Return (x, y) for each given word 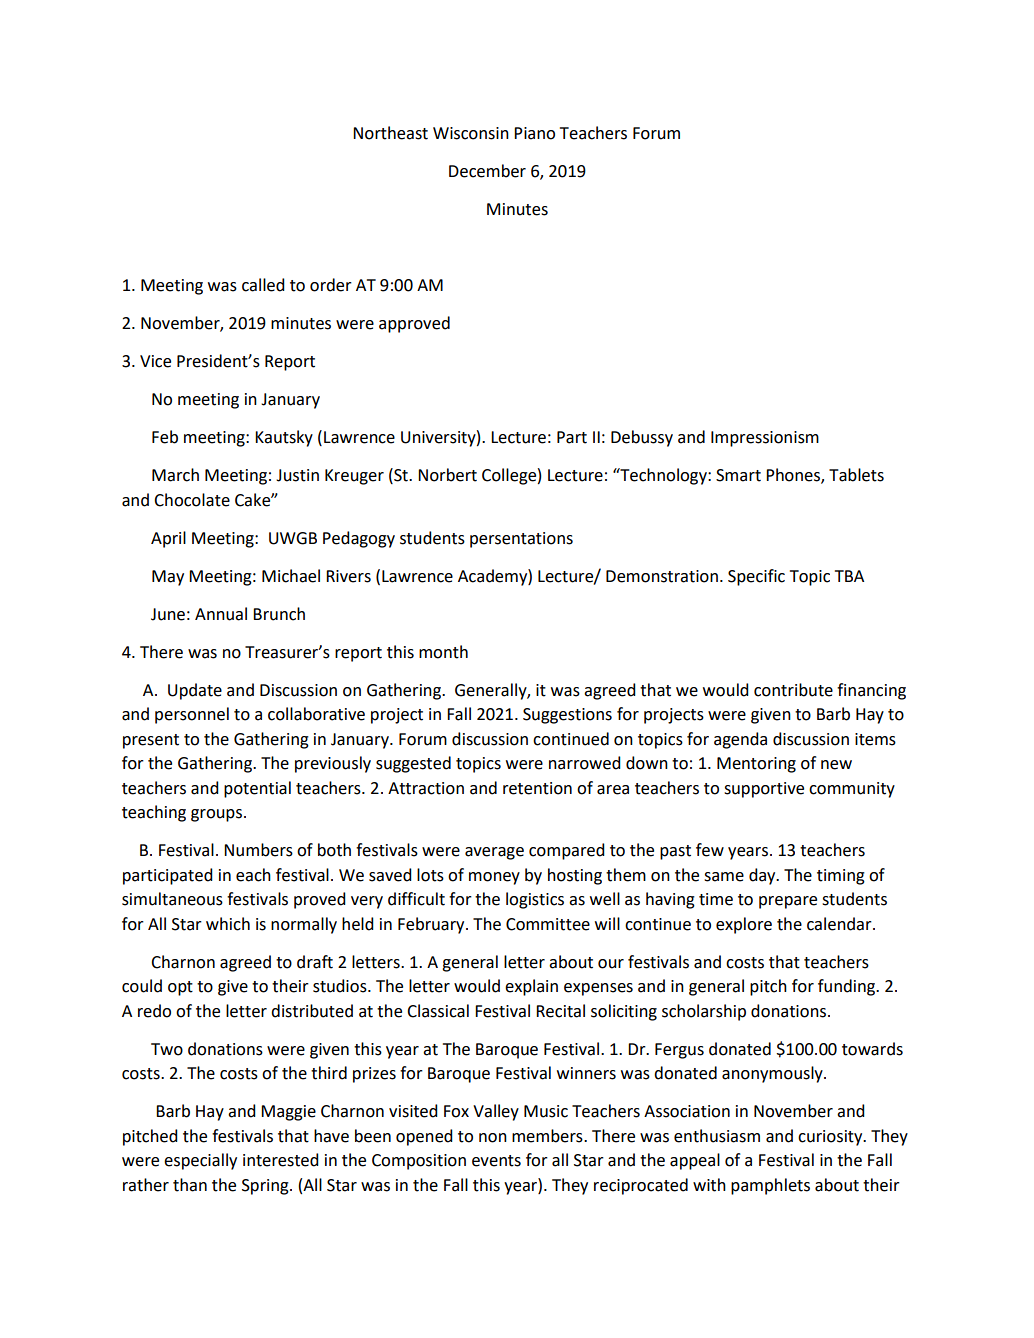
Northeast (390, 133)
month (443, 652)
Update (195, 691)
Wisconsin (471, 133)
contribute (793, 690)
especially (200, 1161)
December (487, 171)
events (496, 1161)
